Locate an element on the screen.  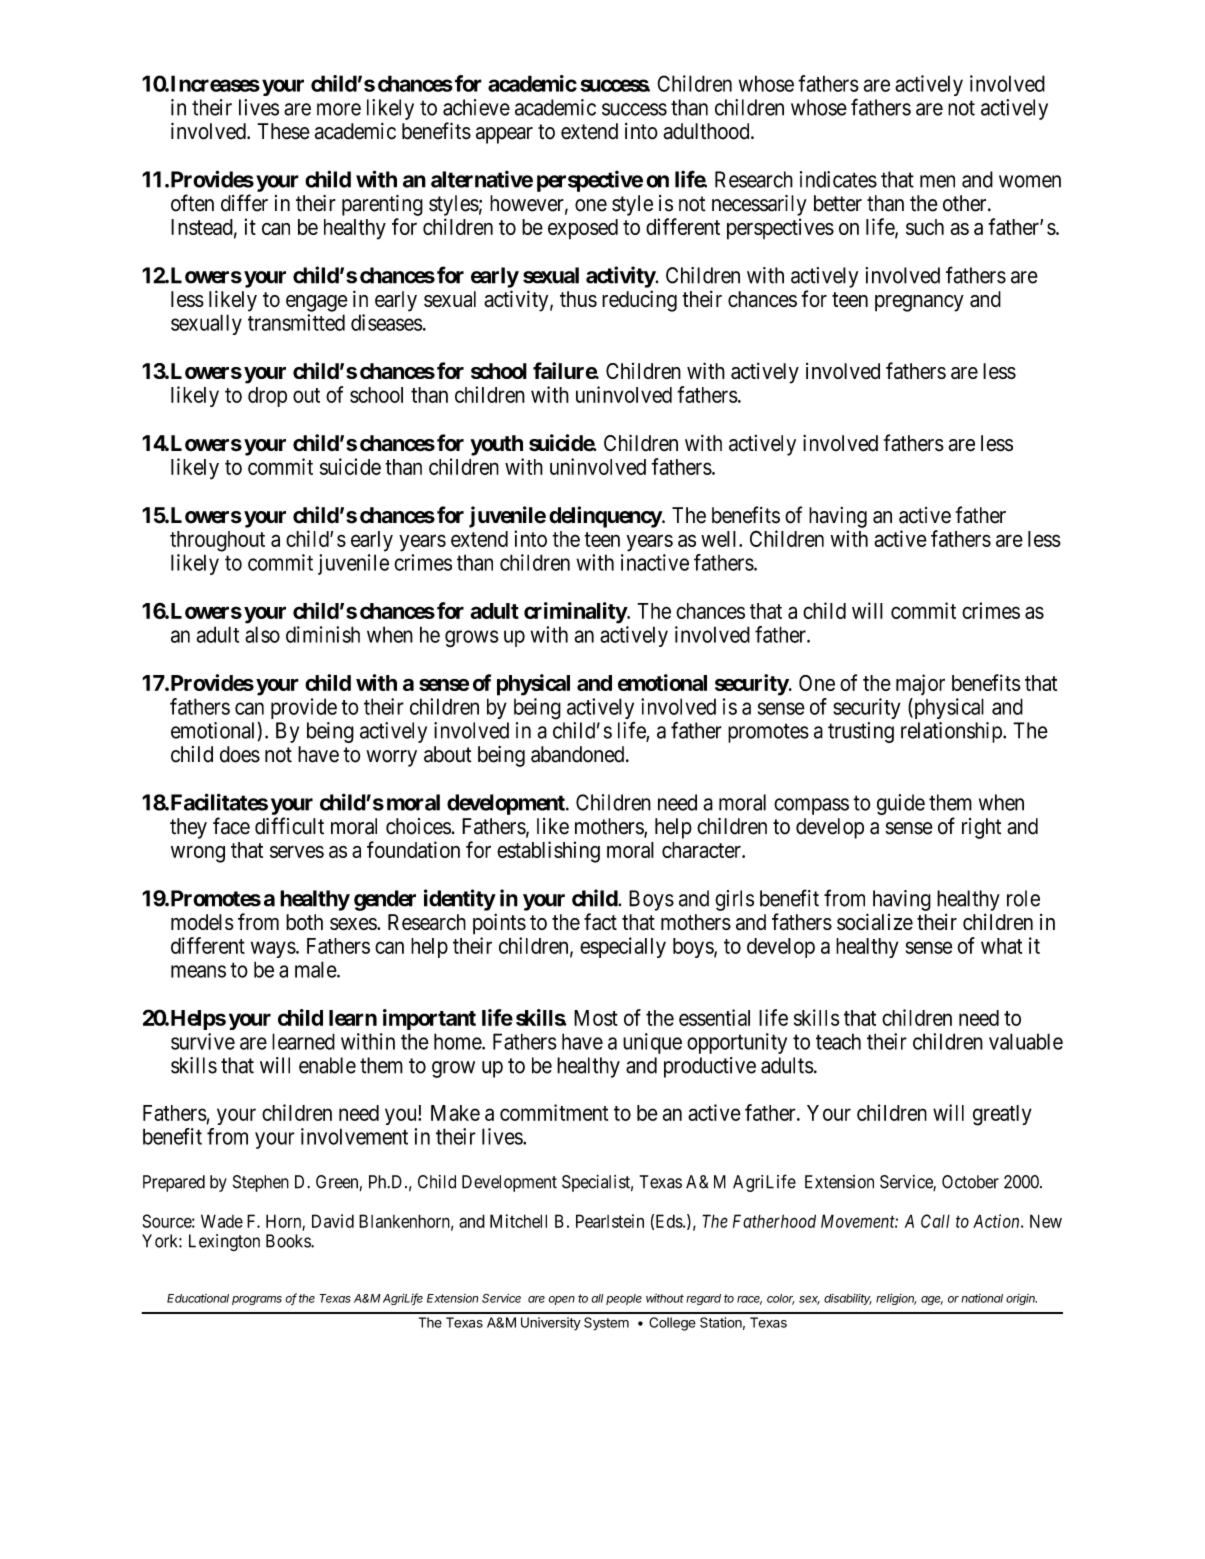
relationship is located at coordinates (952, 732).
